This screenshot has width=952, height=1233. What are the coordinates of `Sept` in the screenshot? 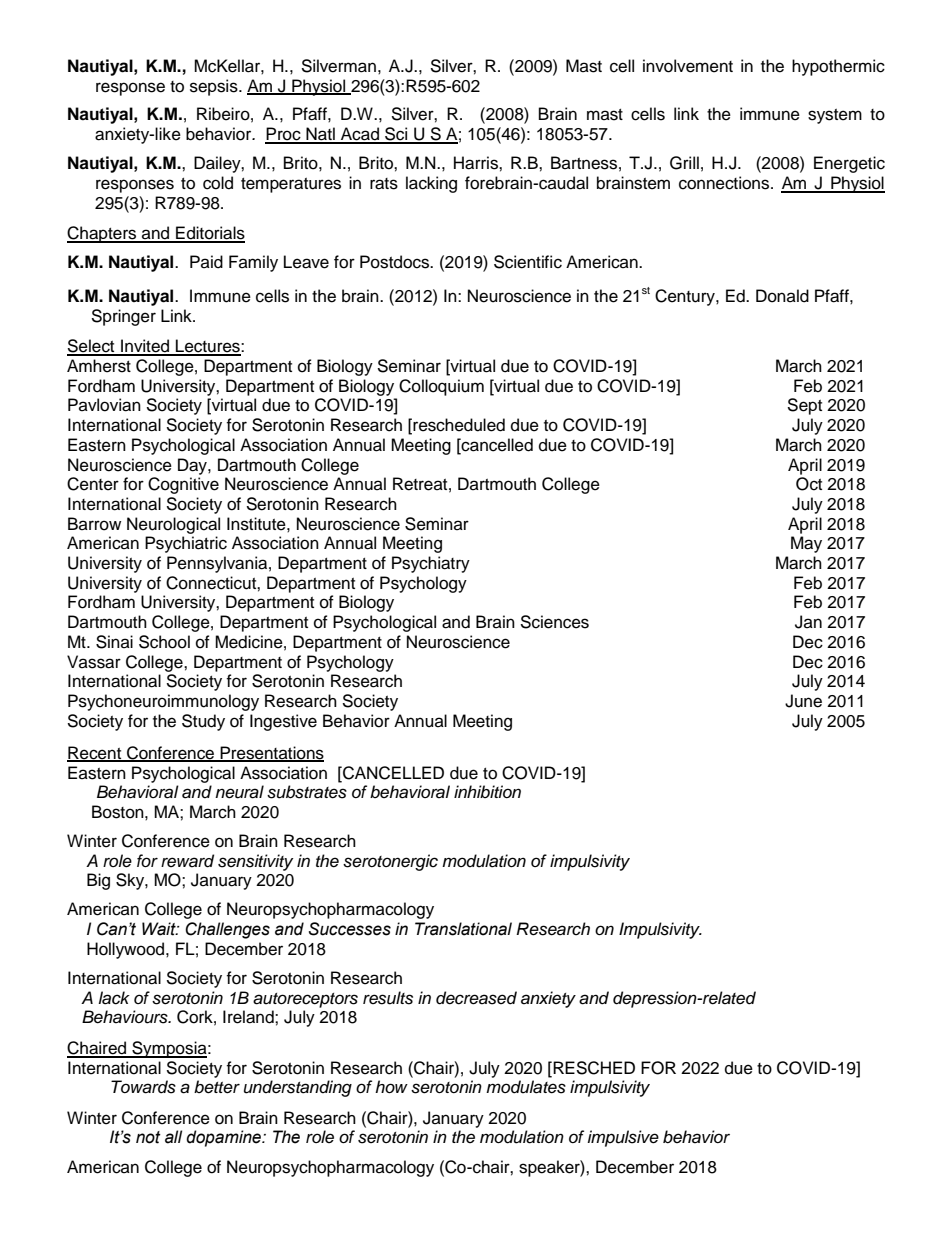 It's located at (804, 406).
